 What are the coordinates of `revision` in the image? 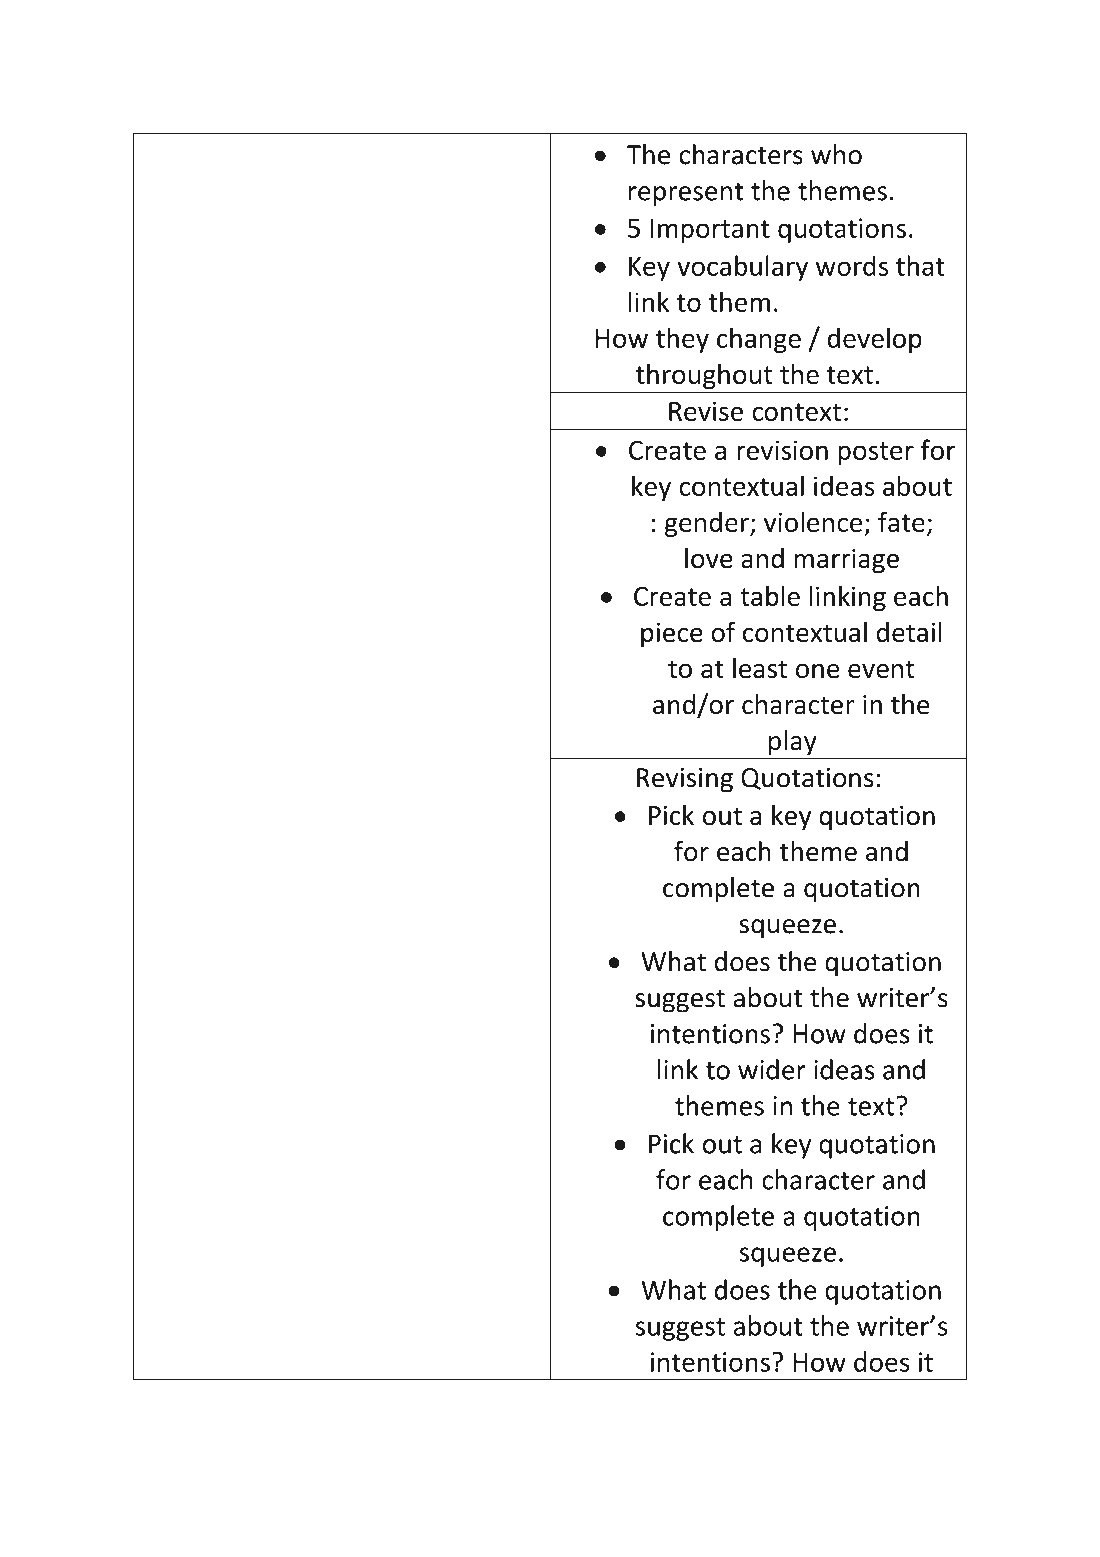 It's located at (782, 450).
